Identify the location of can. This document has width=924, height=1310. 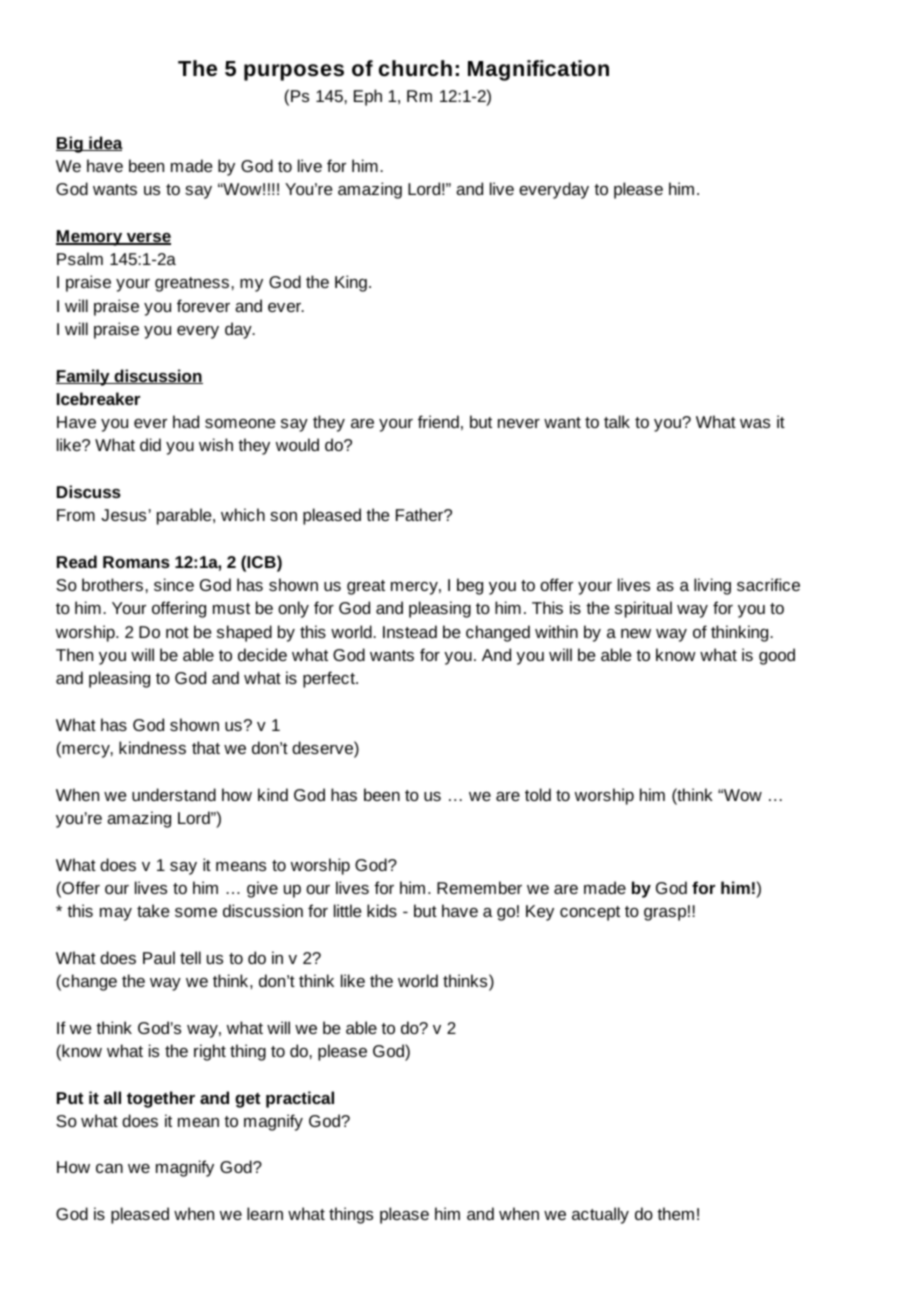
(109, 1168).
